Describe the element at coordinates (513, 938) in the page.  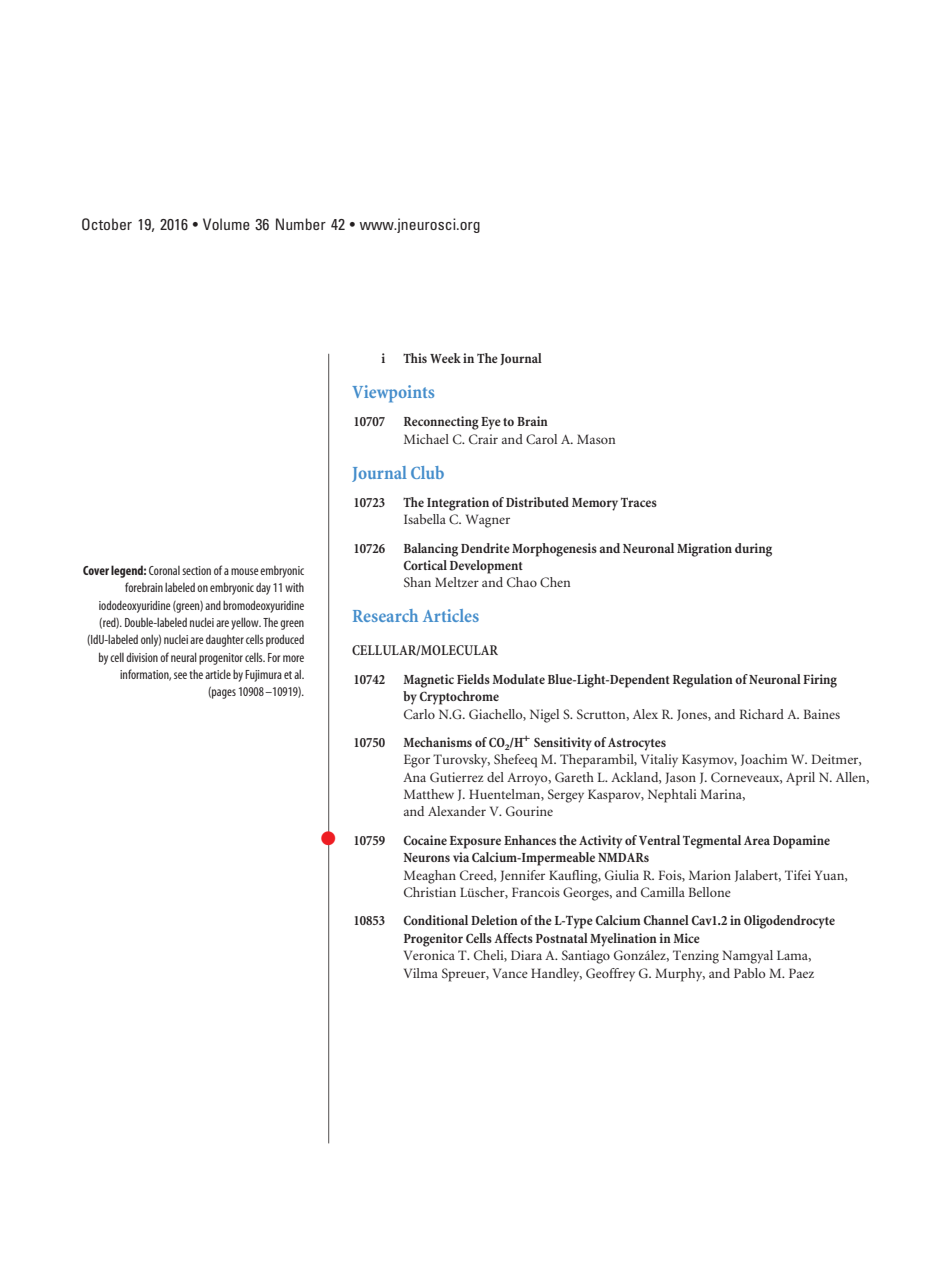
I see `Affects` at that location.
